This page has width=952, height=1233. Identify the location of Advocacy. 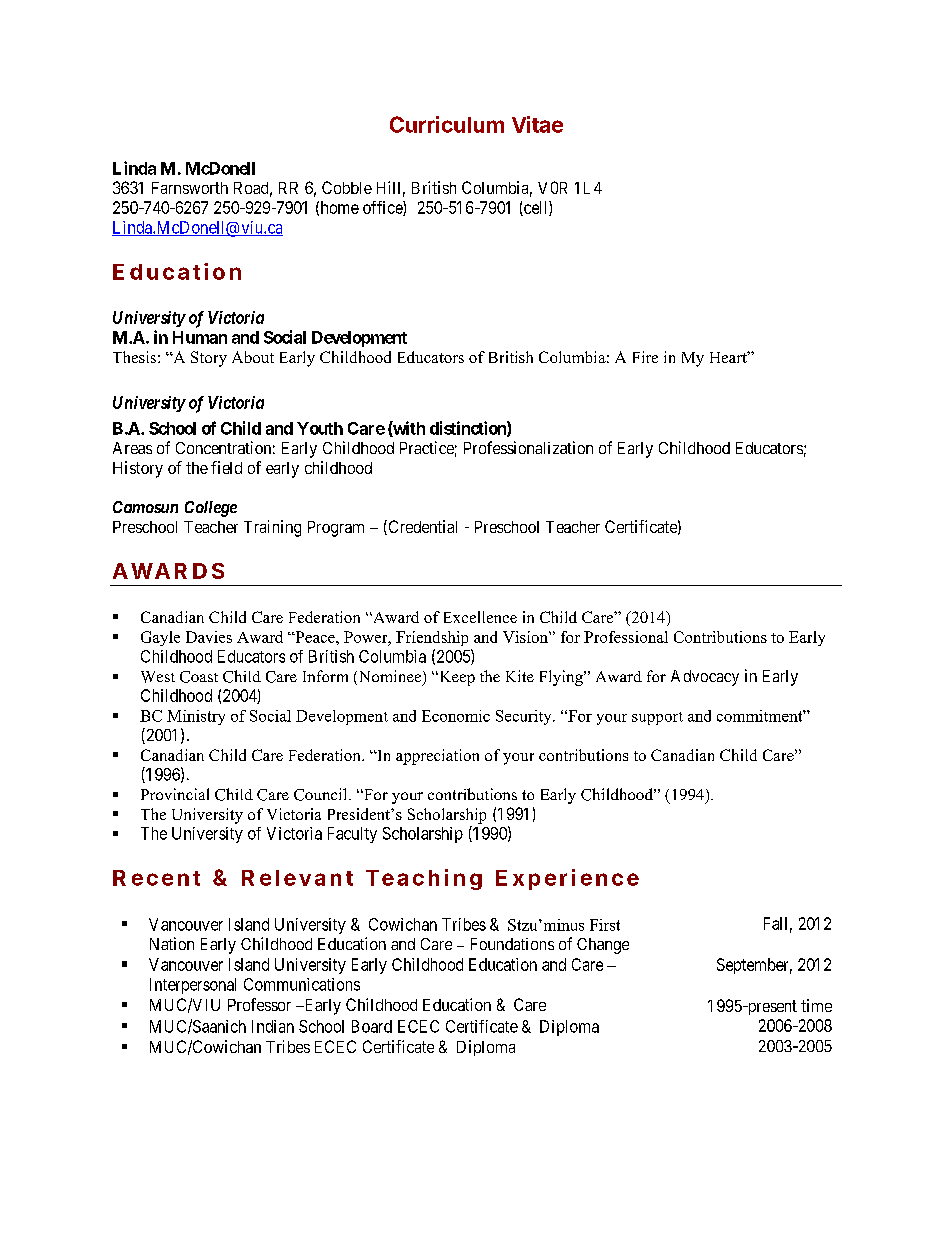
(705, 678).
